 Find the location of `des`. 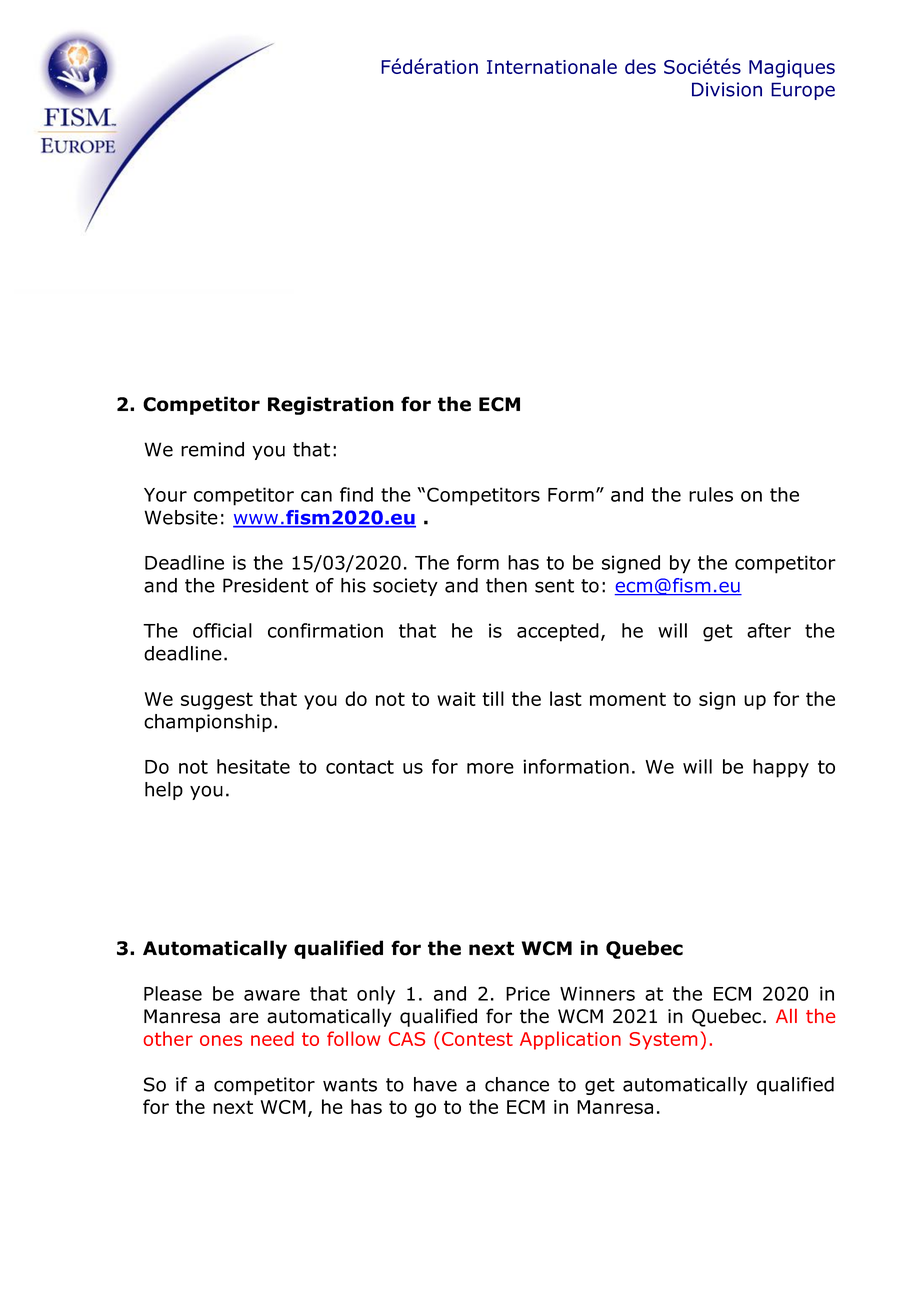

des is located at coordinates (640, 66).
